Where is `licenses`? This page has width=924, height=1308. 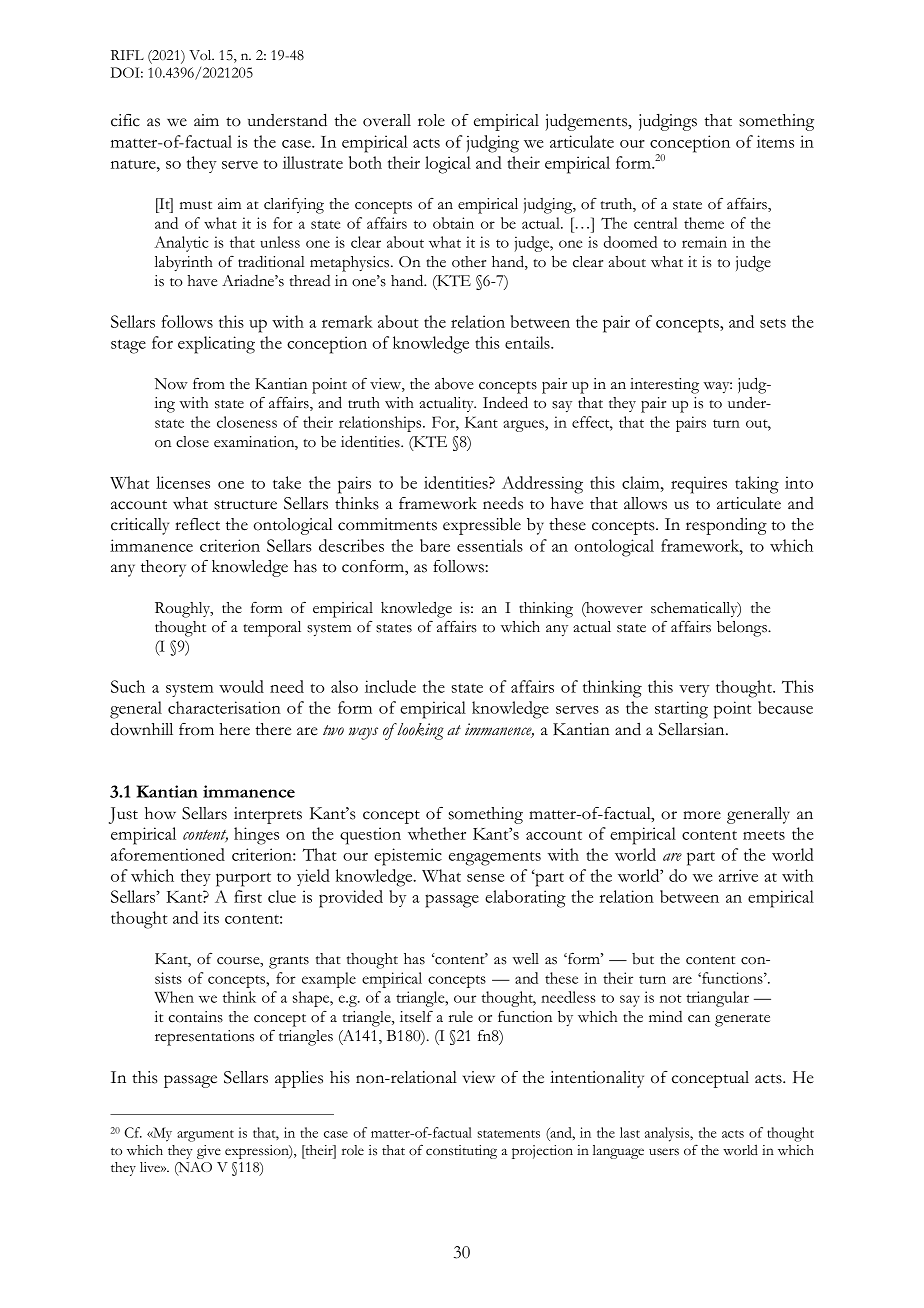
licenses is located at coordinates (183, 482).
